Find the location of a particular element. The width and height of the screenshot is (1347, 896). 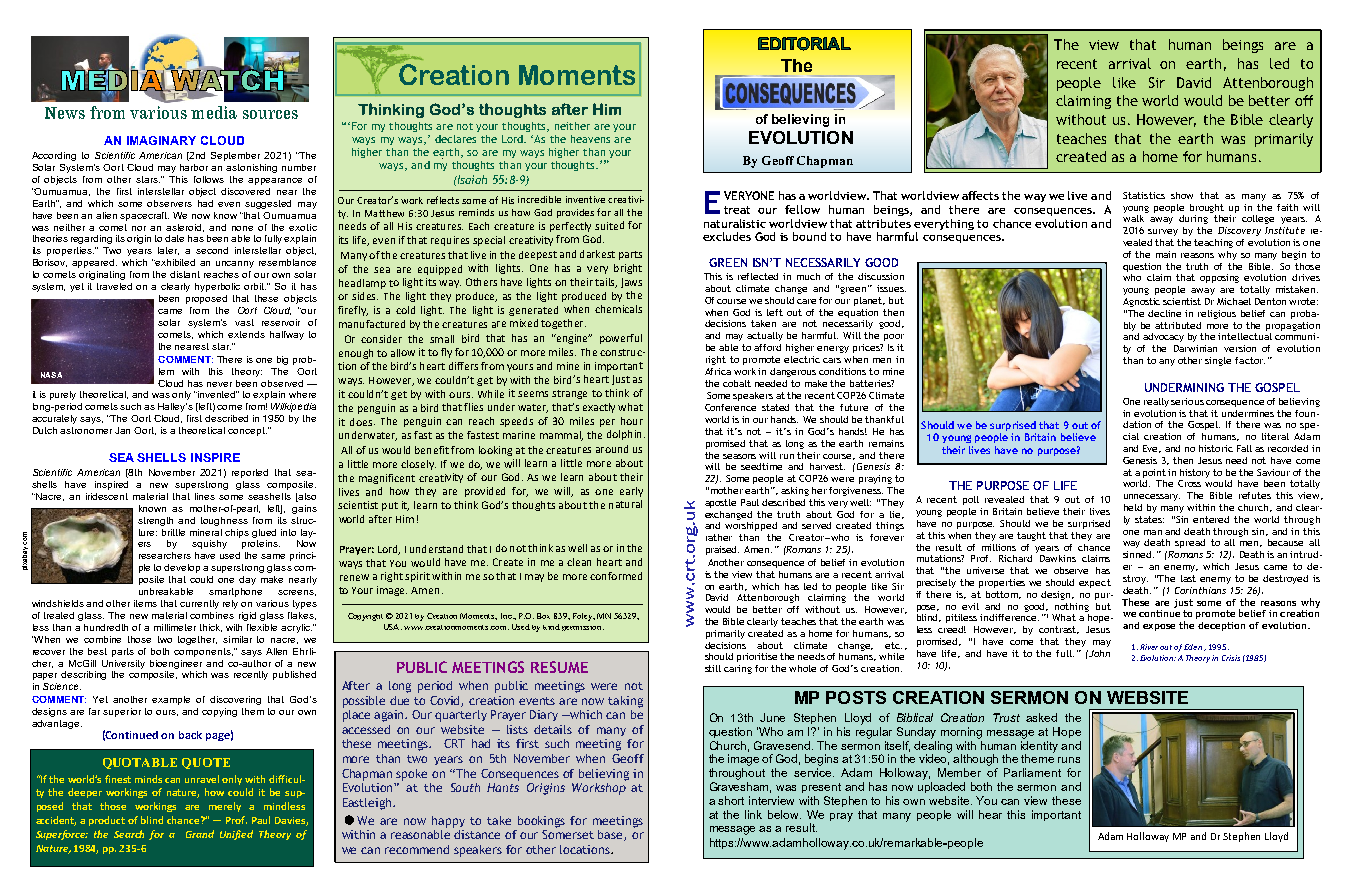

toughness is located at coordinates (224, 521).
